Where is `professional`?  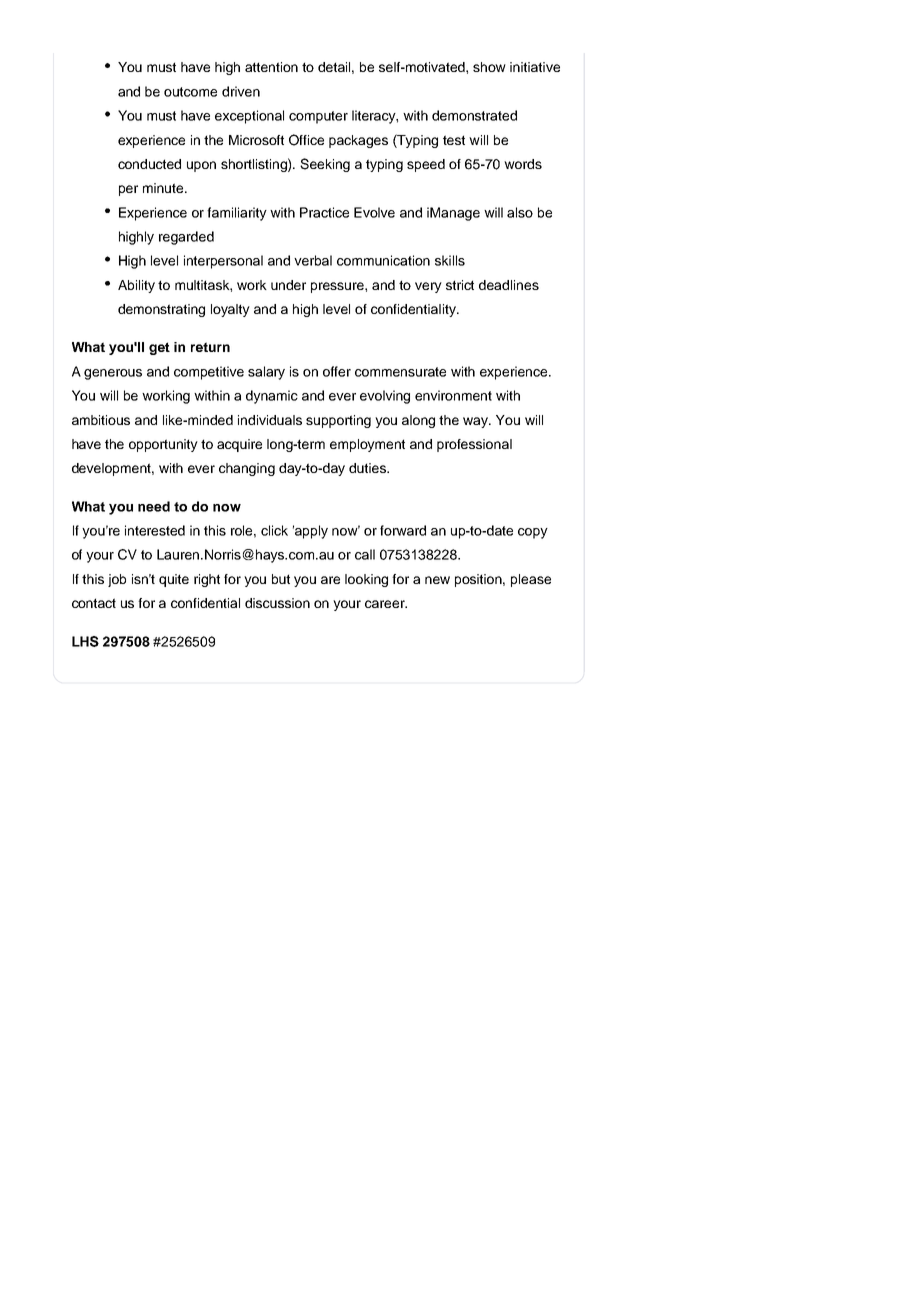 professional is located at coordinates (474, 445).
